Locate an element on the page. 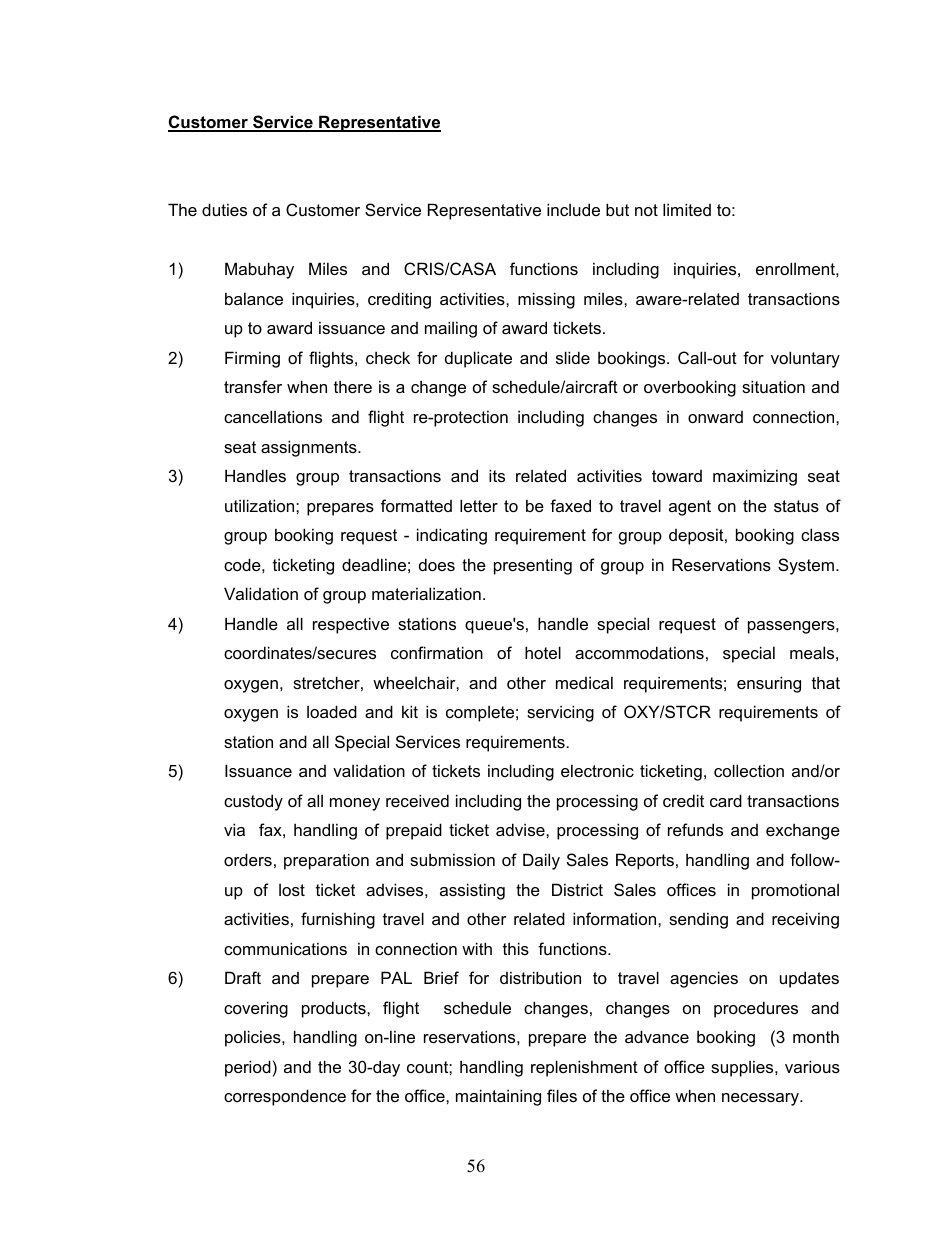 The image size is (952, 1233). correspondence is located at coordinates (285, 1097).
